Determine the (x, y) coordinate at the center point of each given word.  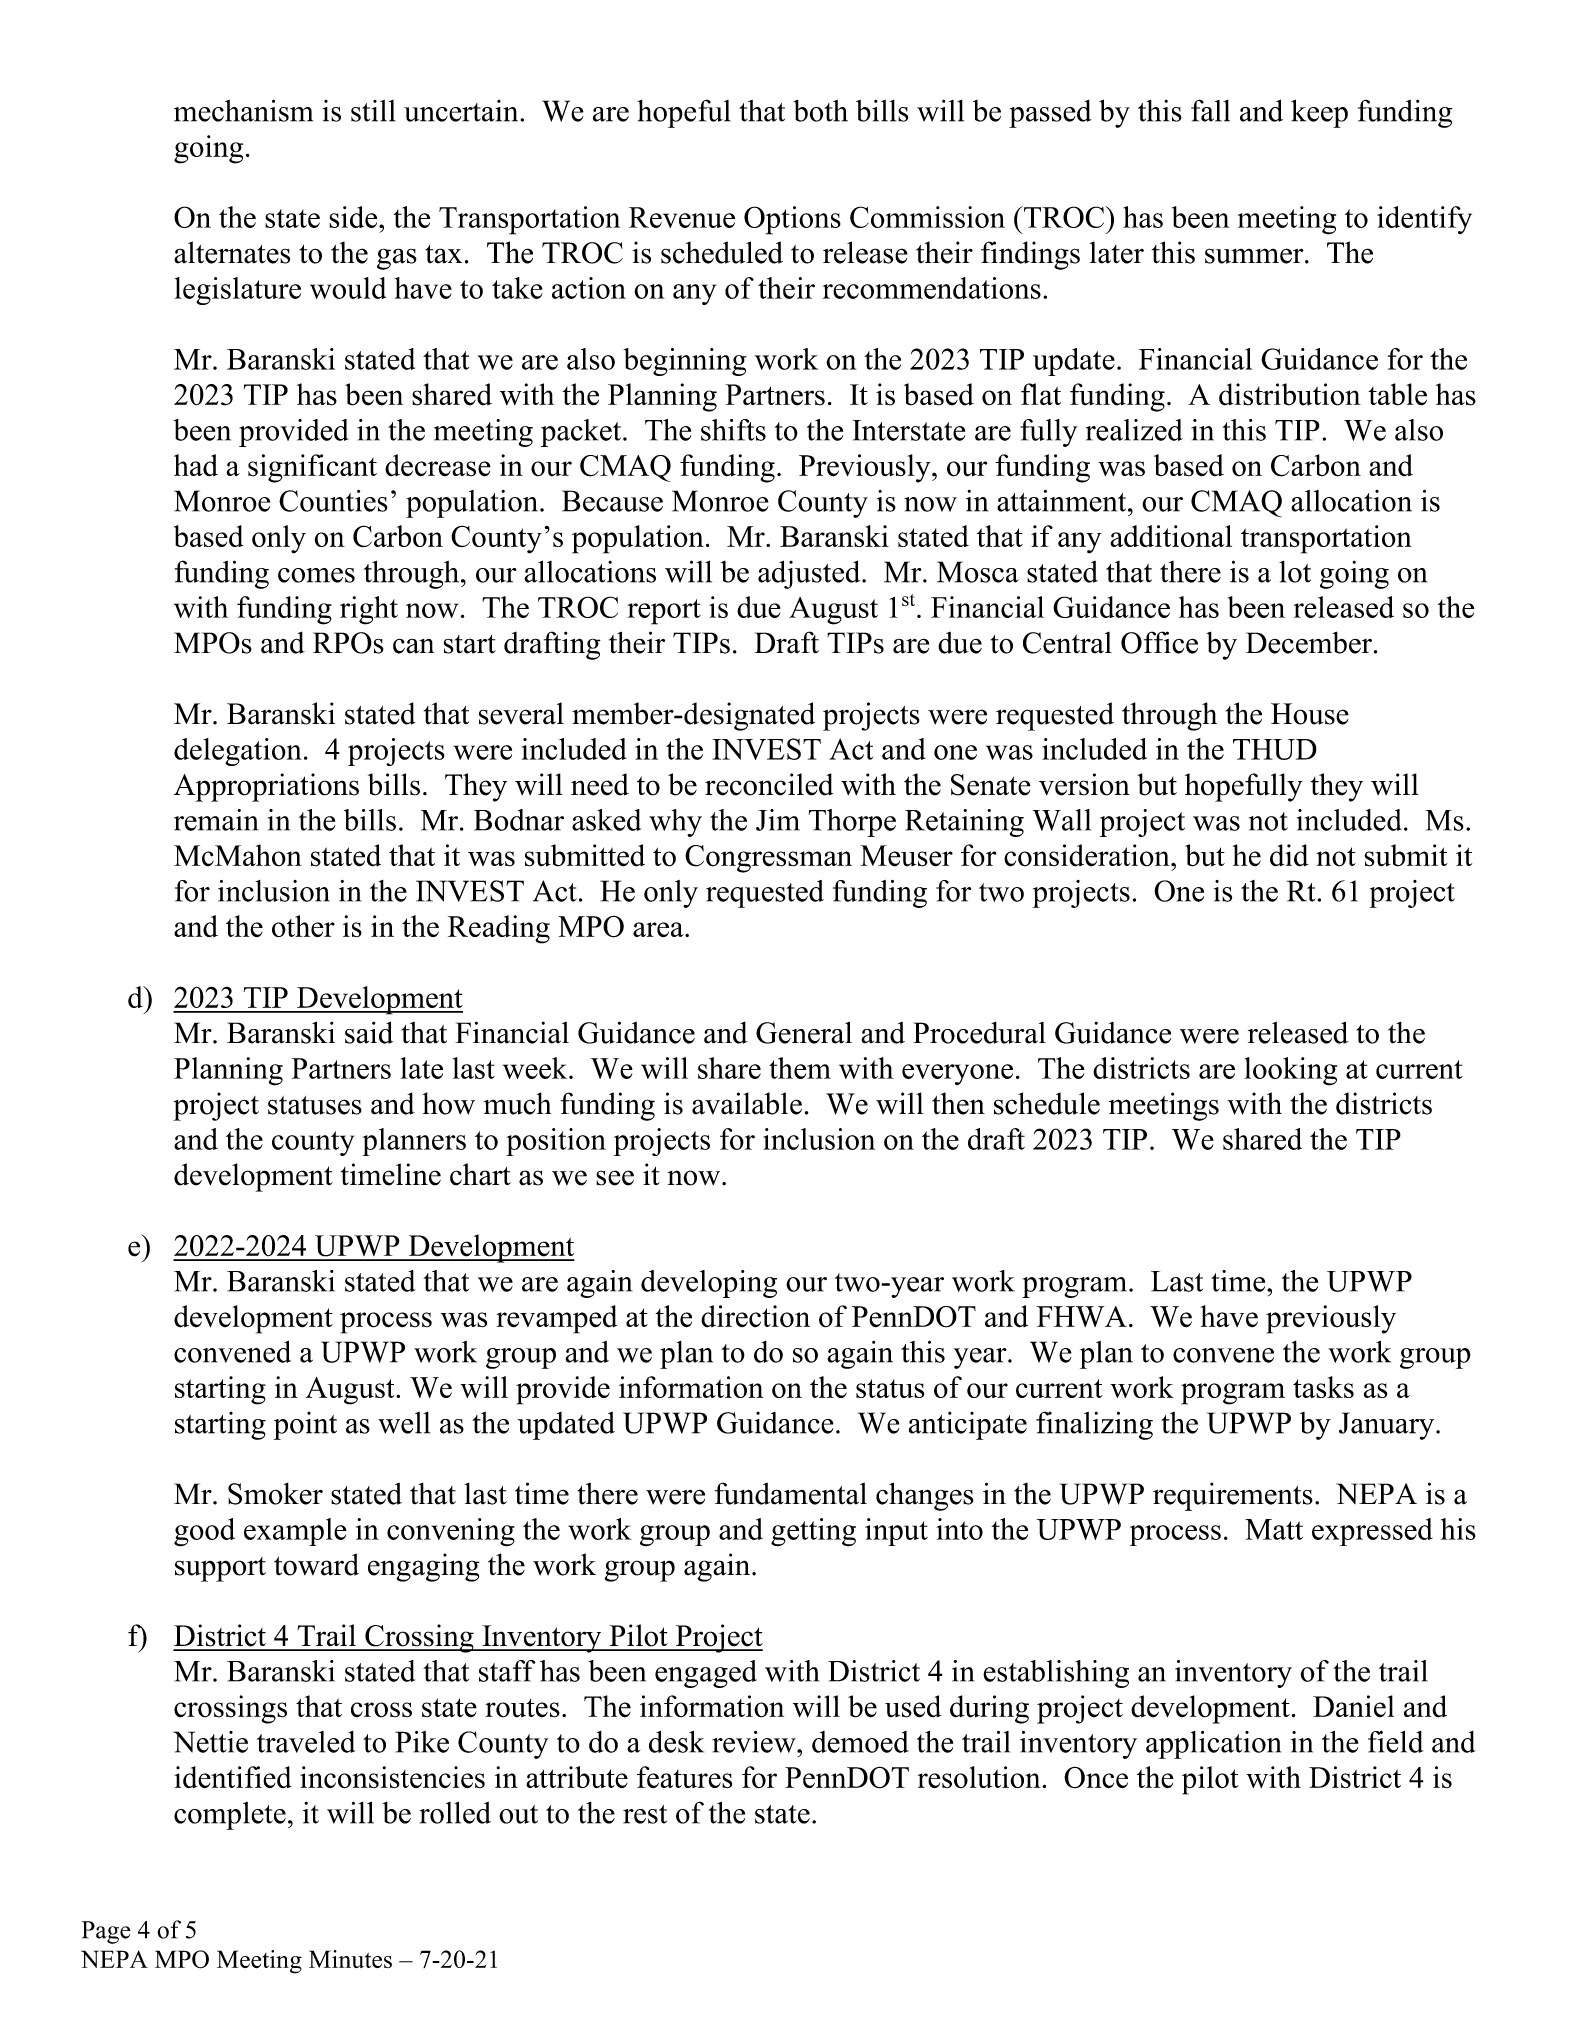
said (369, 1032)
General (804, 1032)
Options (792, 220)
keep (1319, 113)
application (1213, 1745)
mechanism (243, 110)
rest (645, 1814)
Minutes (350, 1959)
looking (1290, 1071)
